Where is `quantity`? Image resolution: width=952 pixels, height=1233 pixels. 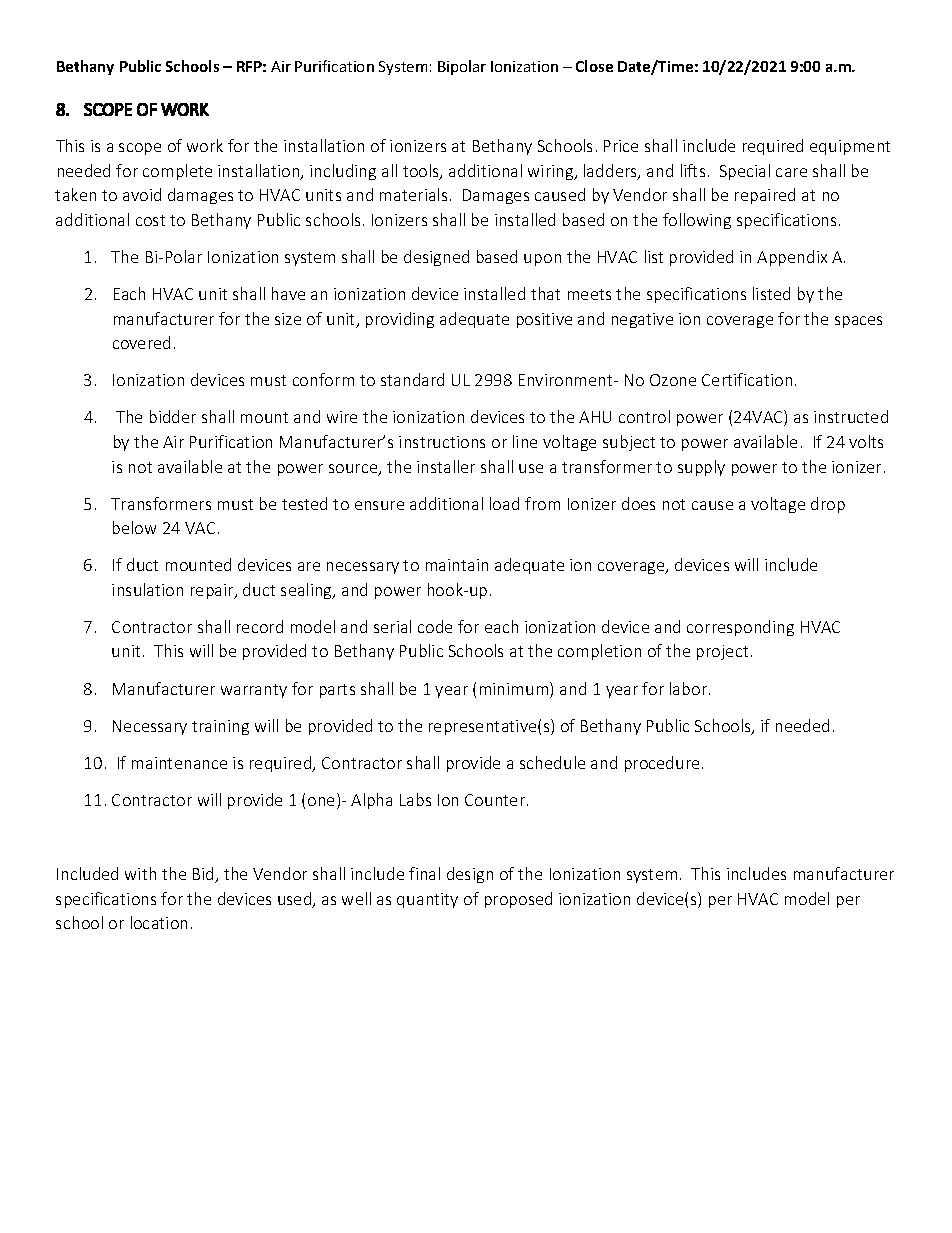
quantity is located at coordinates (427, 900).
